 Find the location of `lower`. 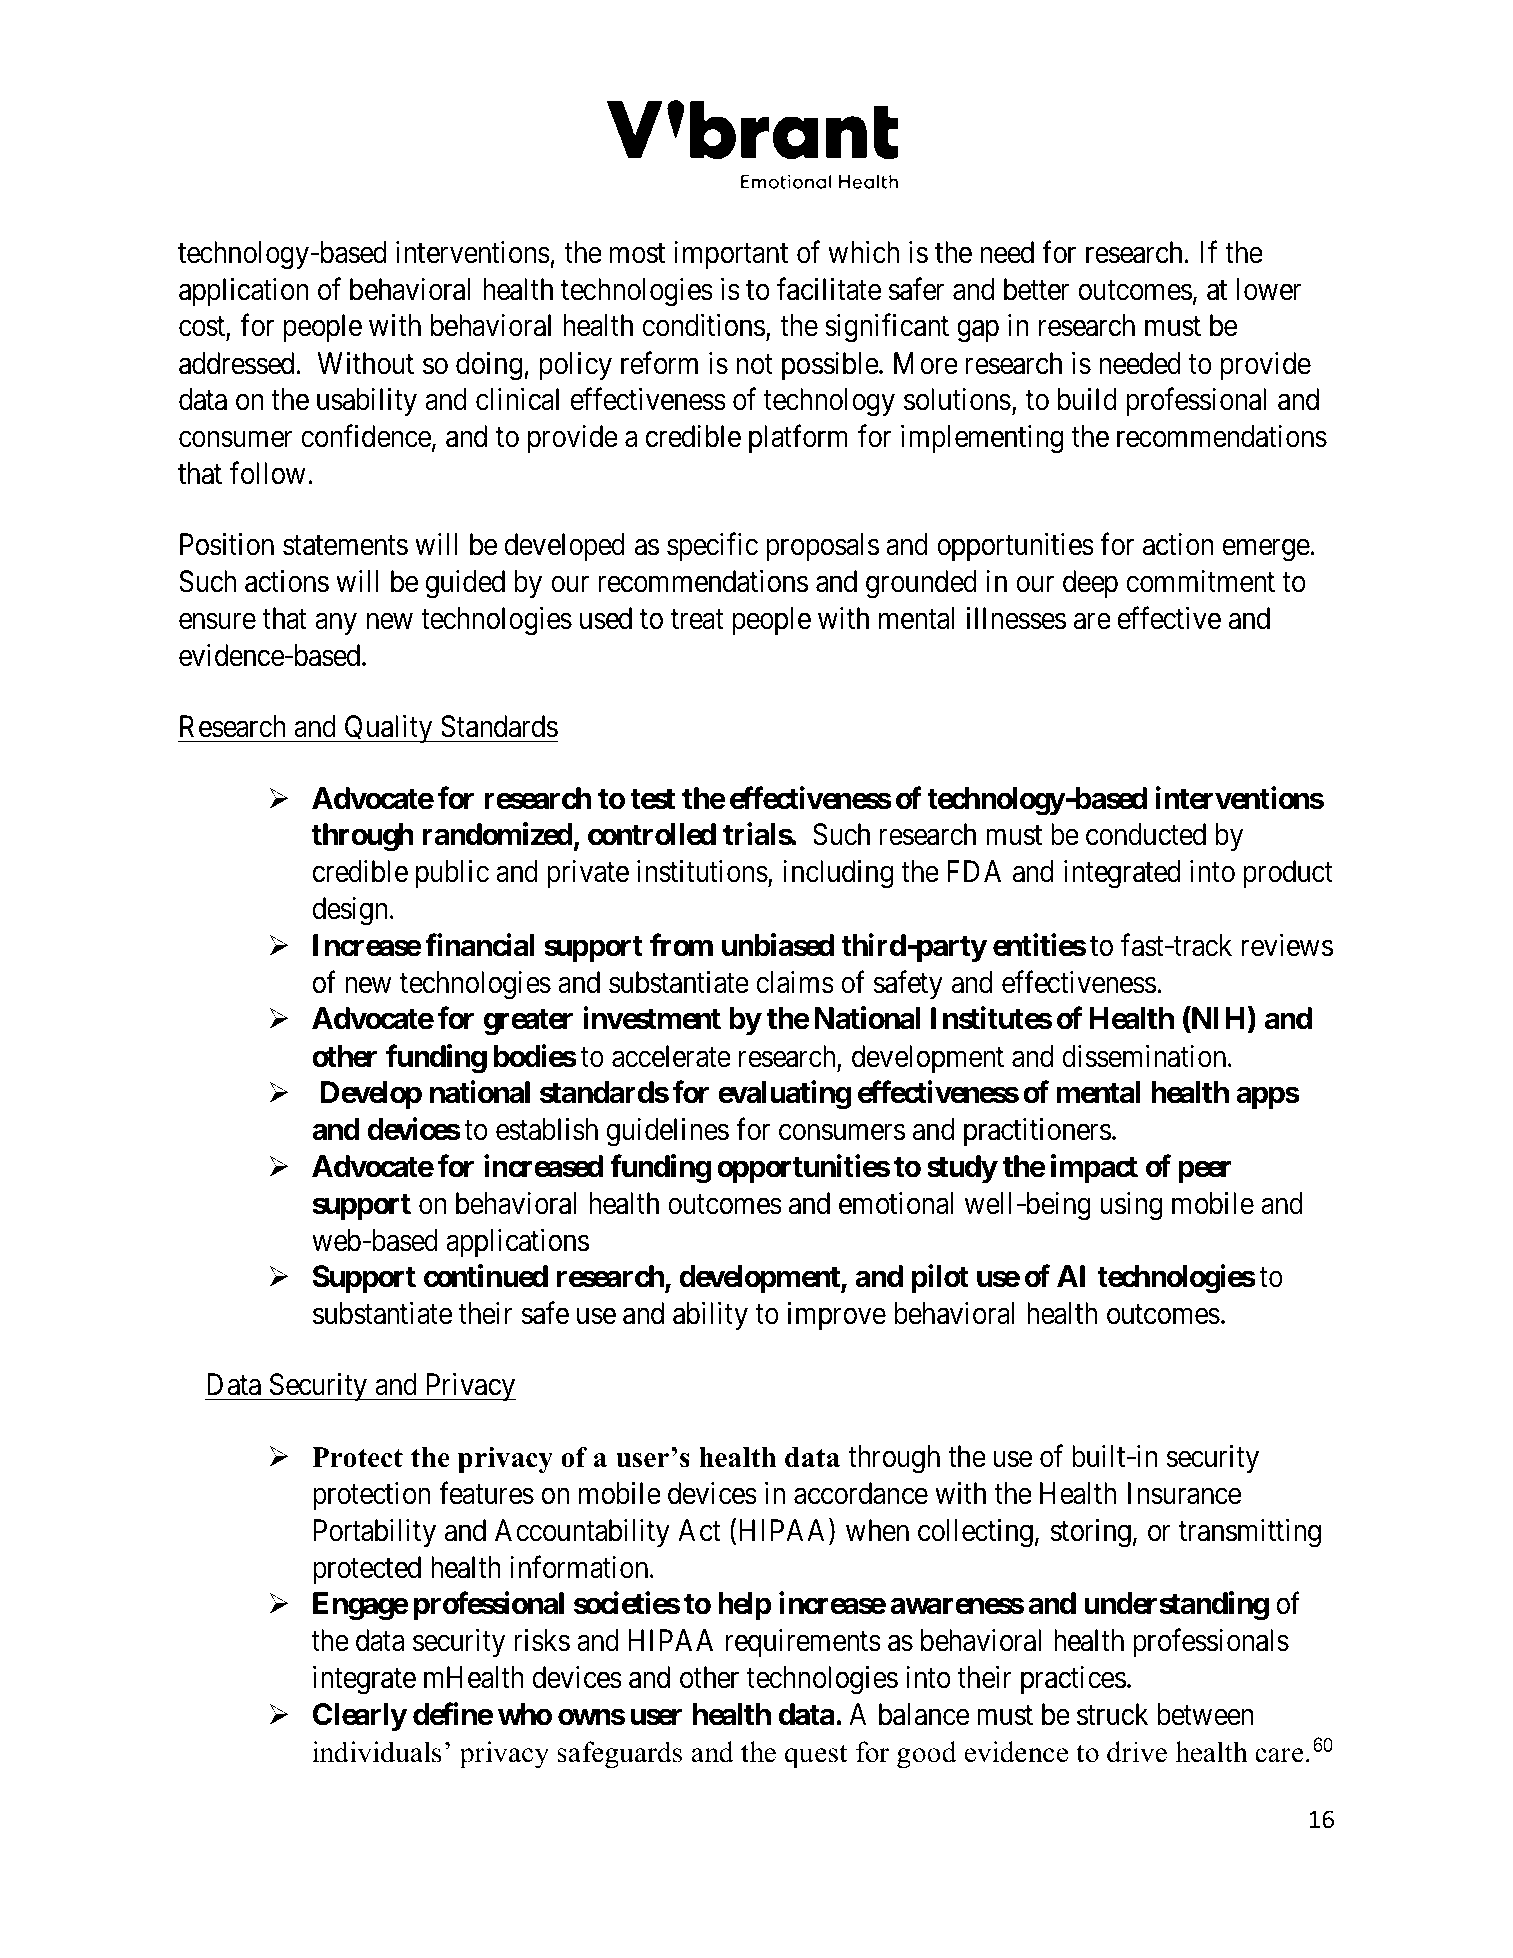

lower is located at coordinates (1269, 289).
